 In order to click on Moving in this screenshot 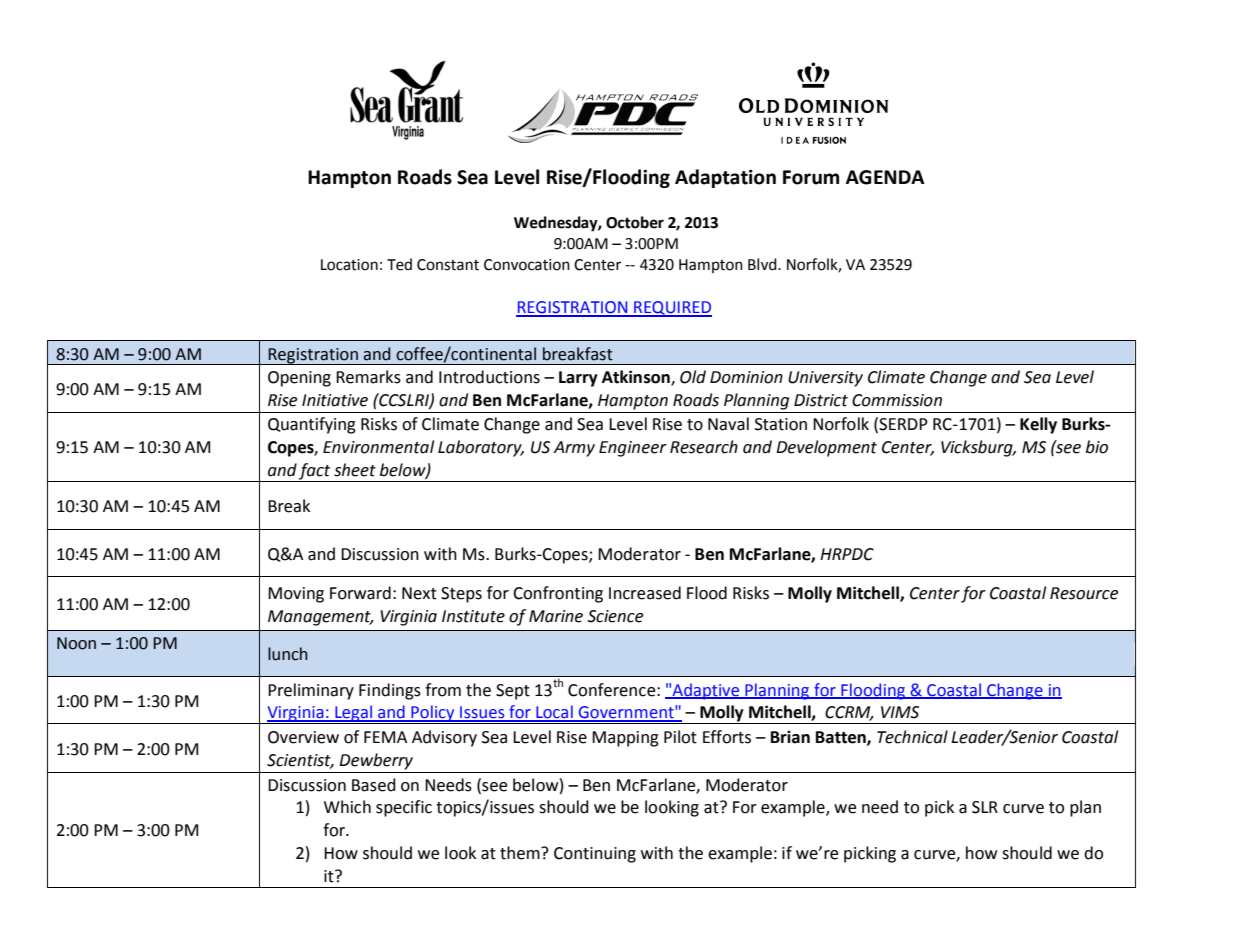, I will do `click(296, 595)`.
